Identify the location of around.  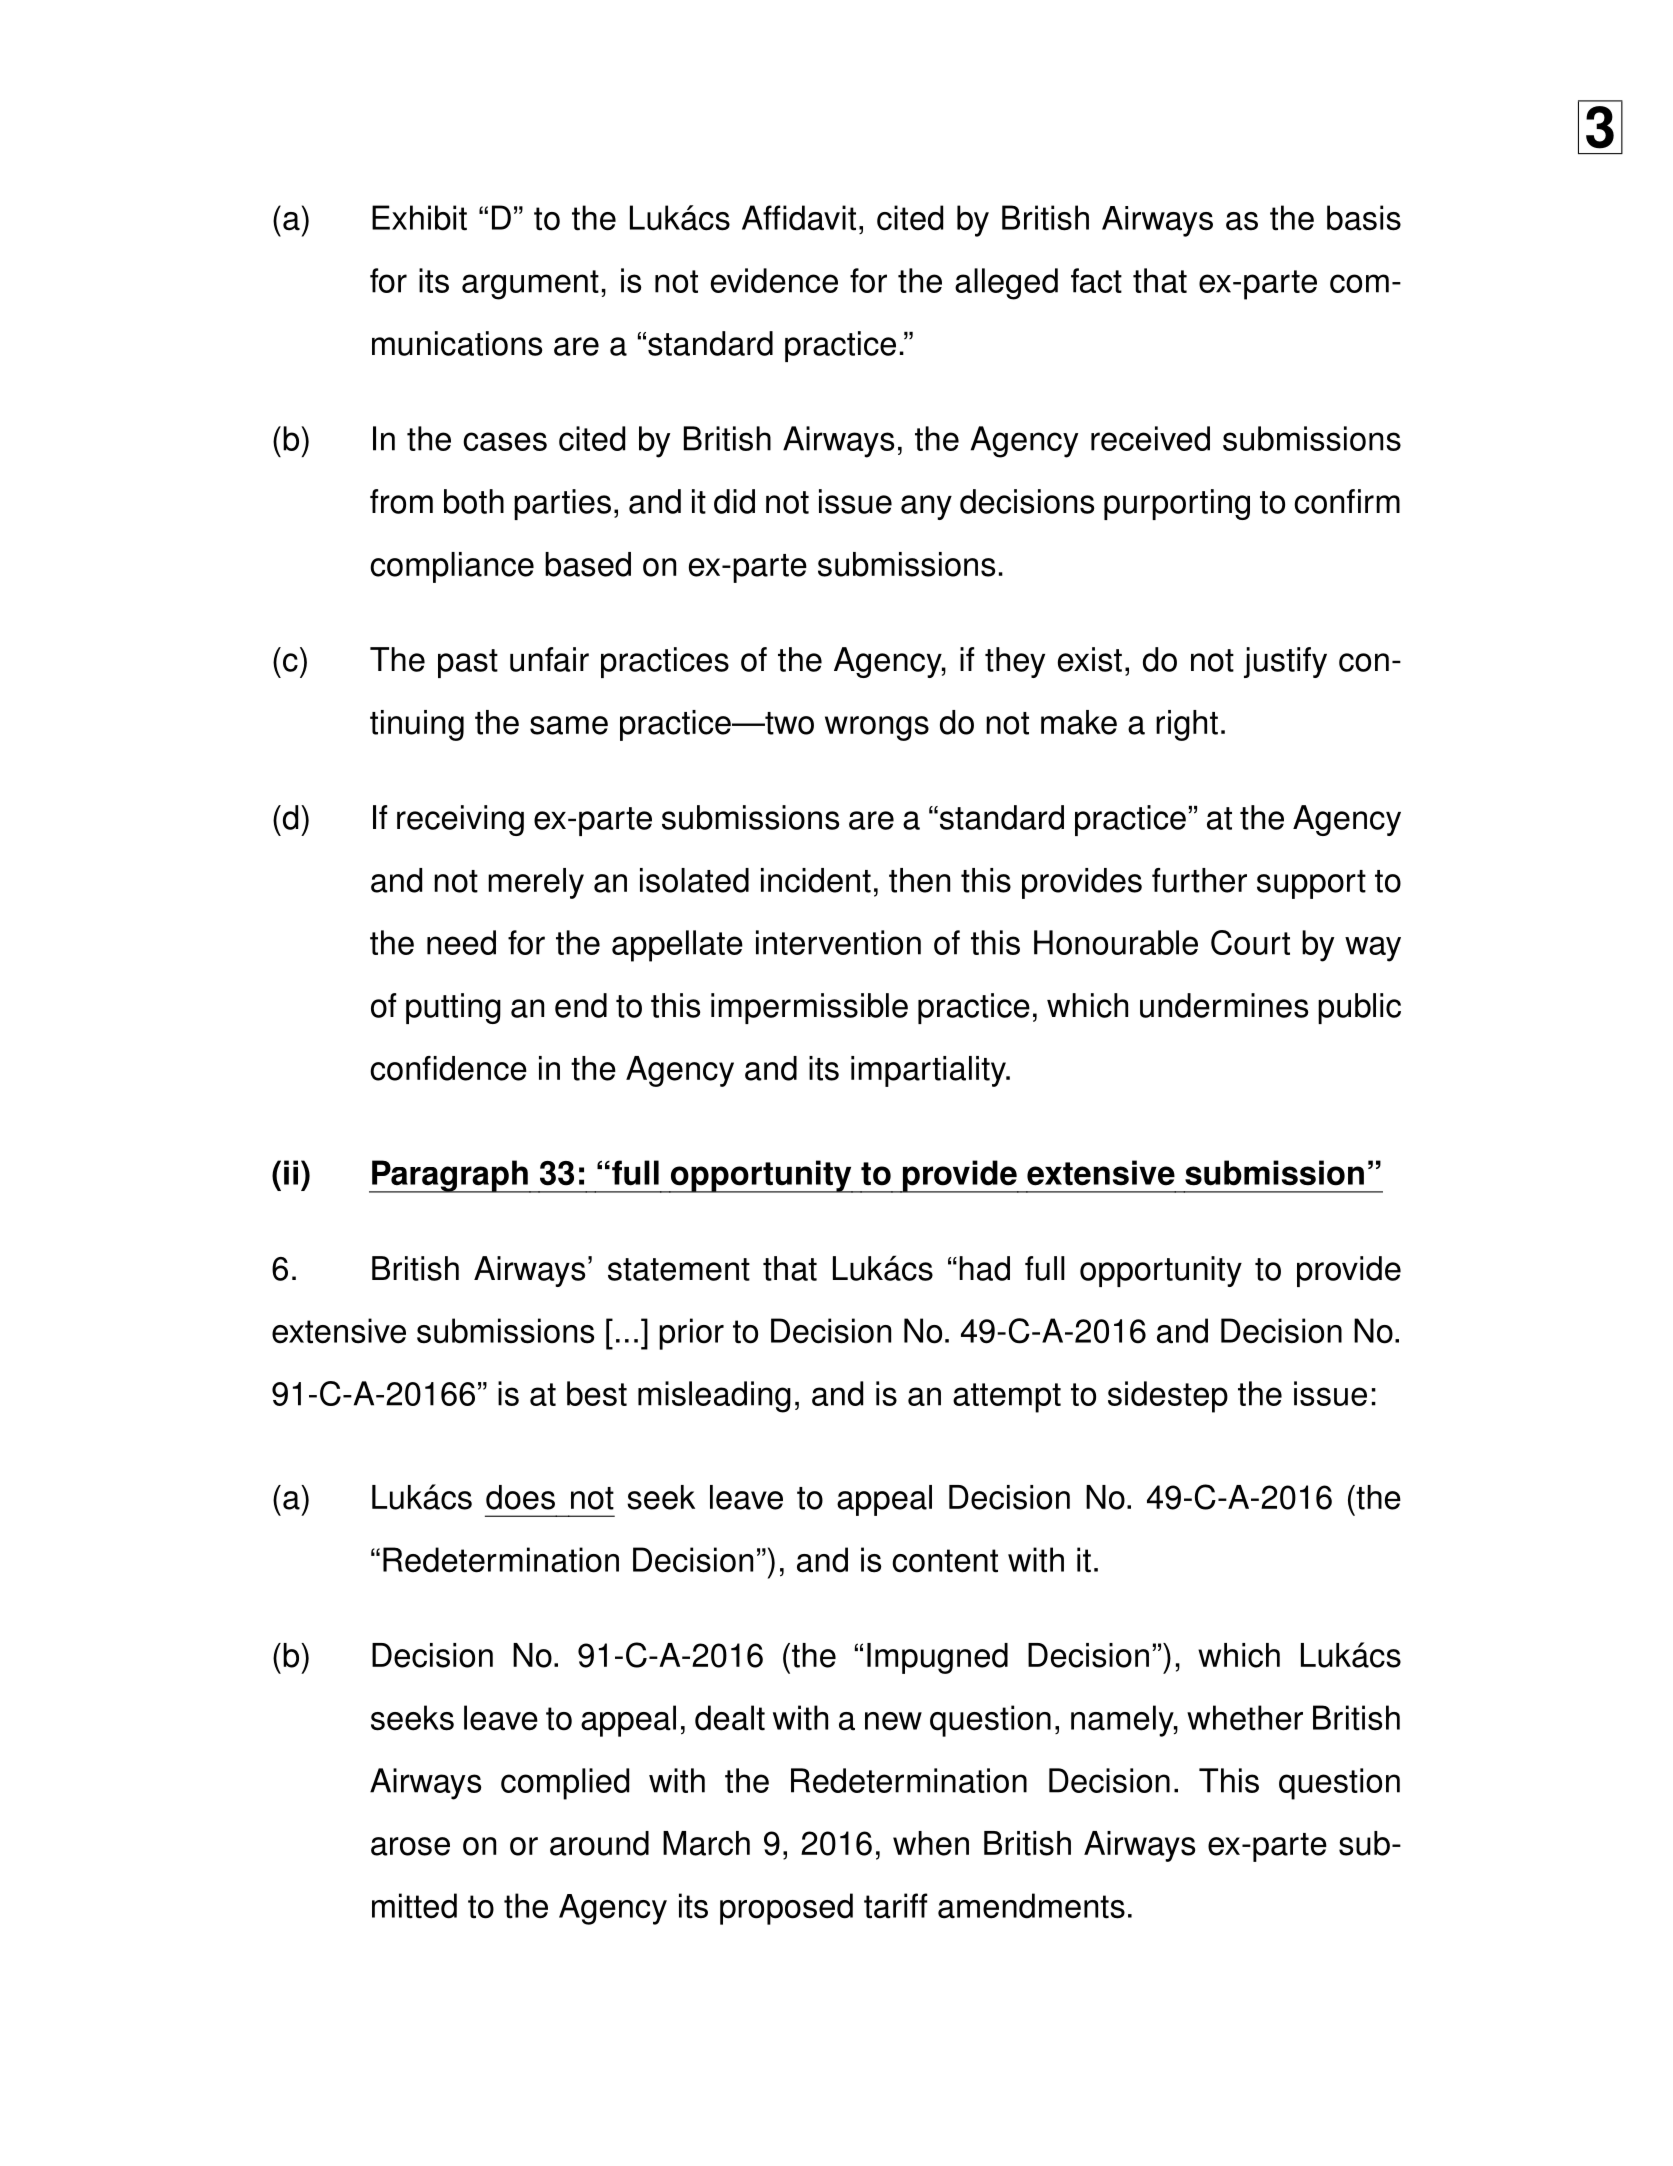
(599, 1843).
